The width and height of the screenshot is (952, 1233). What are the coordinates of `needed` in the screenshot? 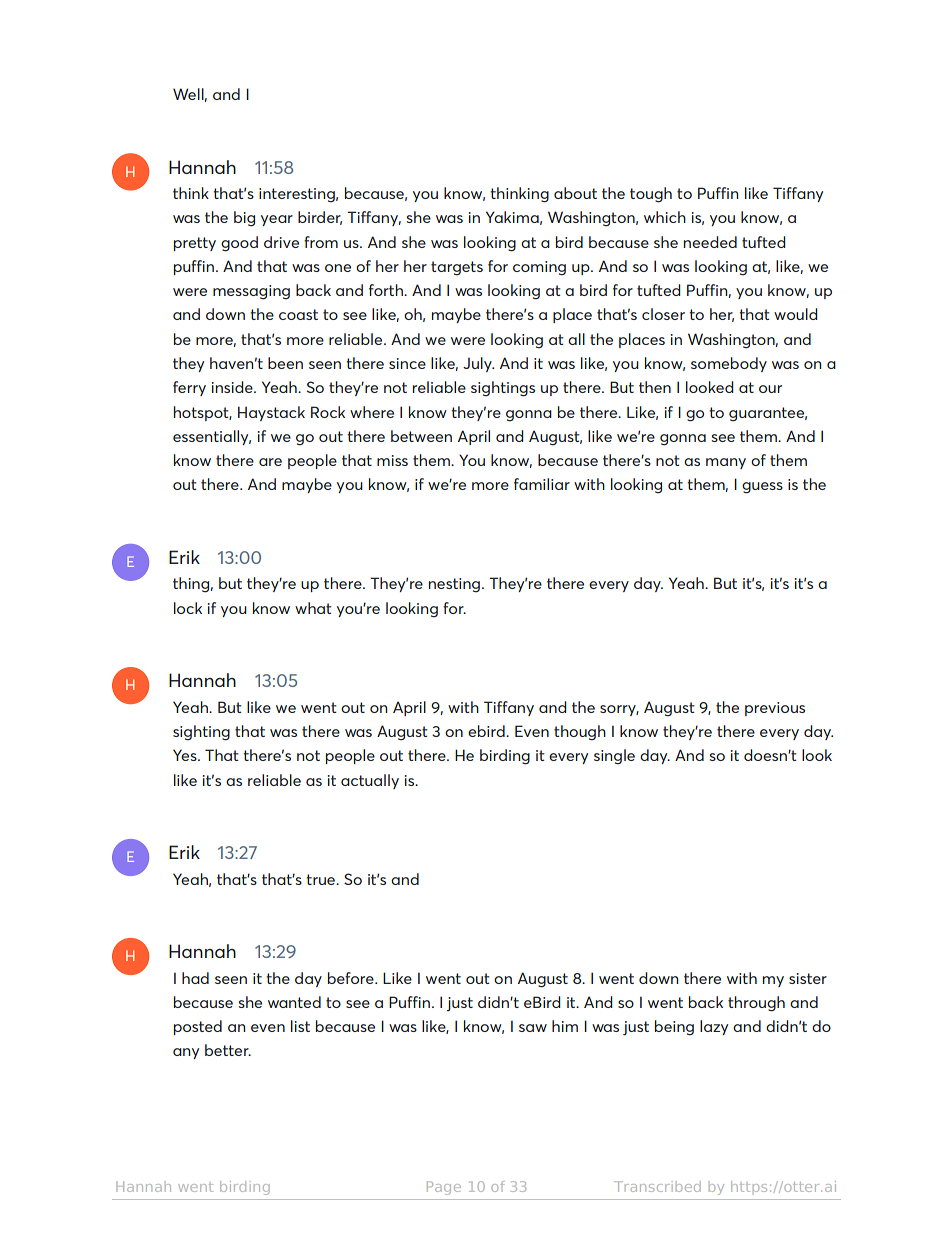 It's located at (710, 242).
